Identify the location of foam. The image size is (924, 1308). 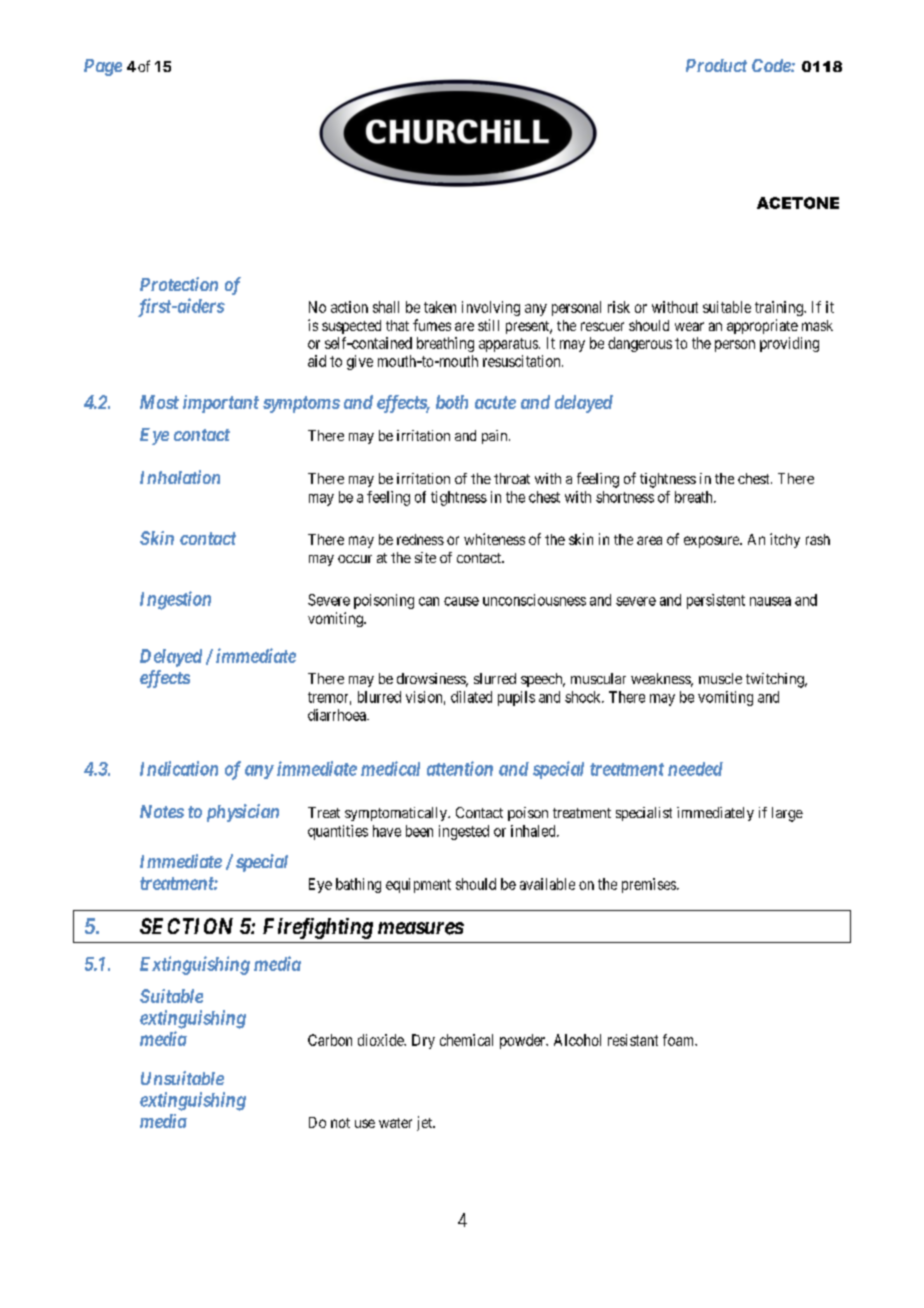
(680, 1040).
